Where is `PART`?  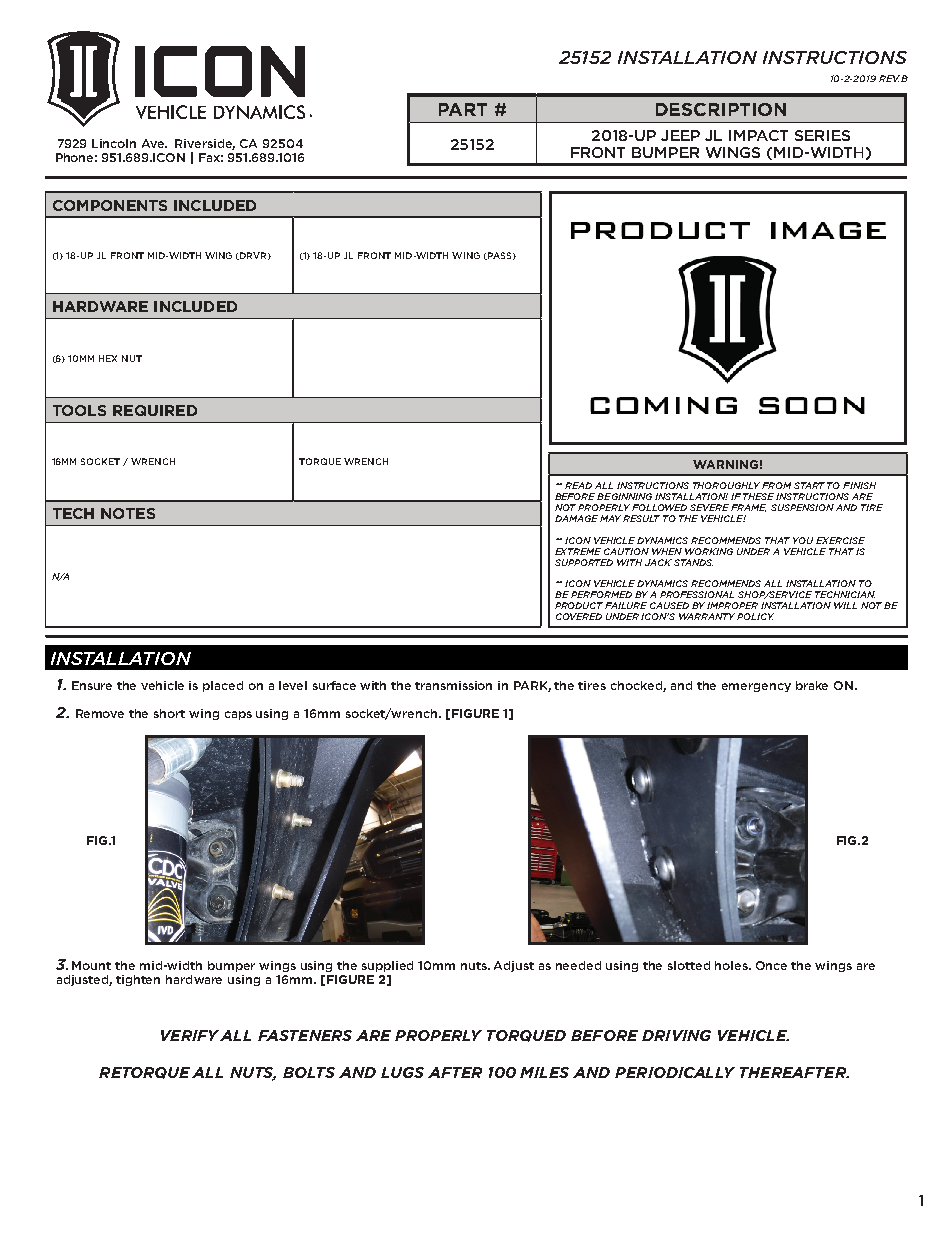
PART is located at coordinates (463, 109).
